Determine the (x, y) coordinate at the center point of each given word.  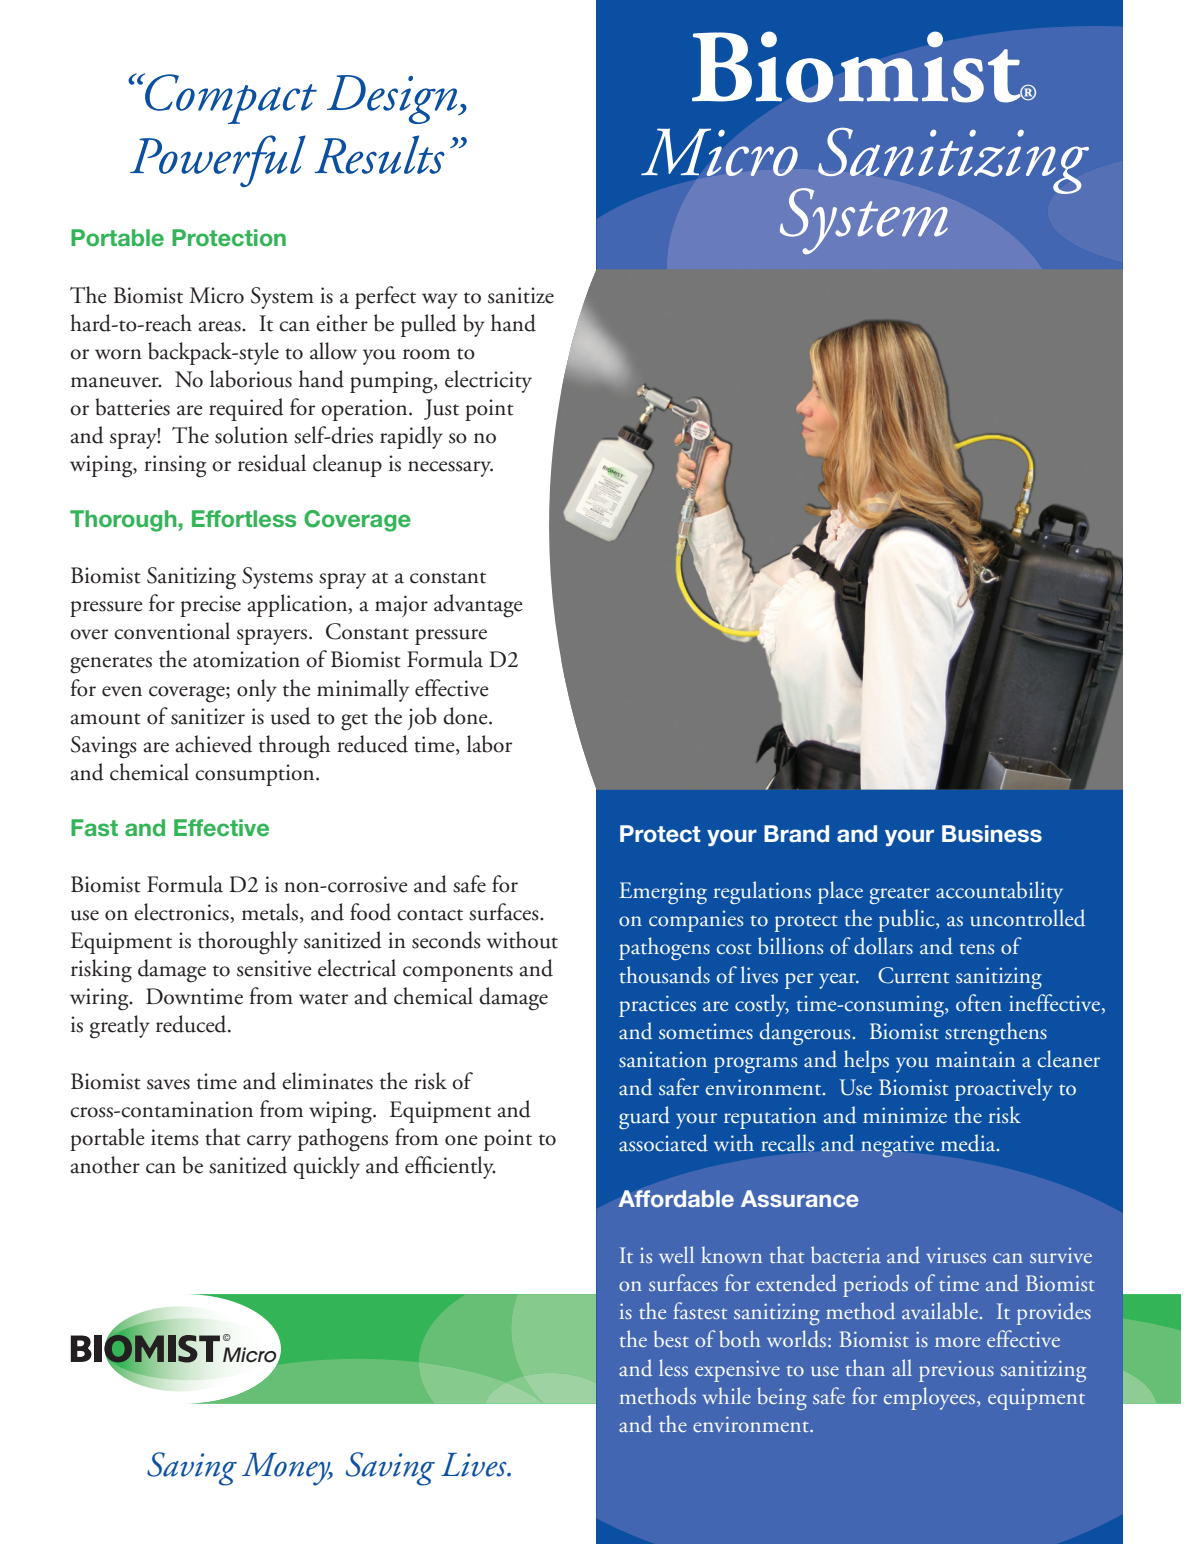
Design (393, 99)
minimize (905, 1115)
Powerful (218, 161)
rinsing (175, 466)
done (466, 716)
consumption (256, 775)
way (440, 301)
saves (168, 1084)
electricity (488, 381)
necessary (450, 469)
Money (287, 1469)
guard (644, 1117)
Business (992, 834)
